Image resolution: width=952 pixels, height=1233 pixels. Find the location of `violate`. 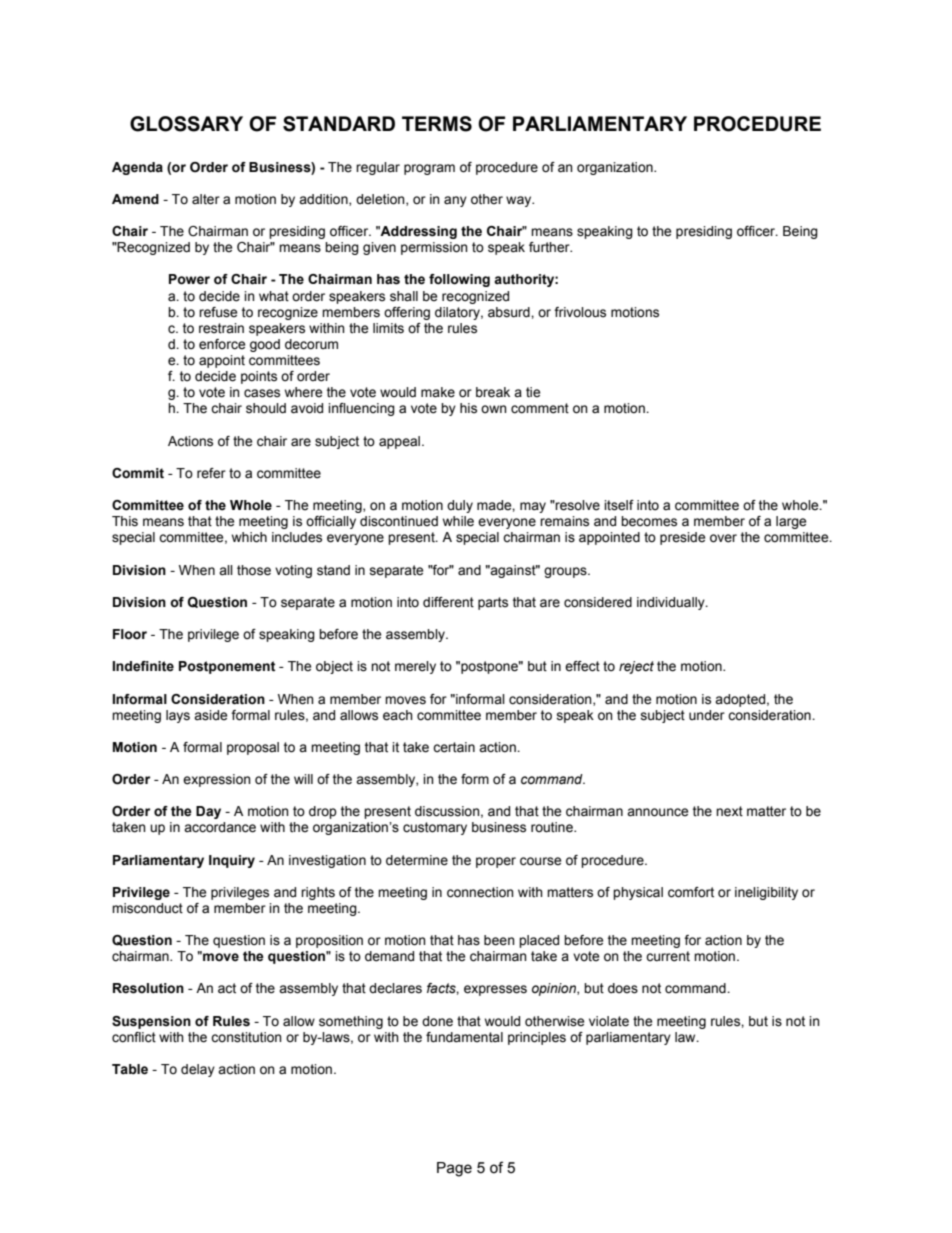

violate is located at coordinates (609, 1021).
